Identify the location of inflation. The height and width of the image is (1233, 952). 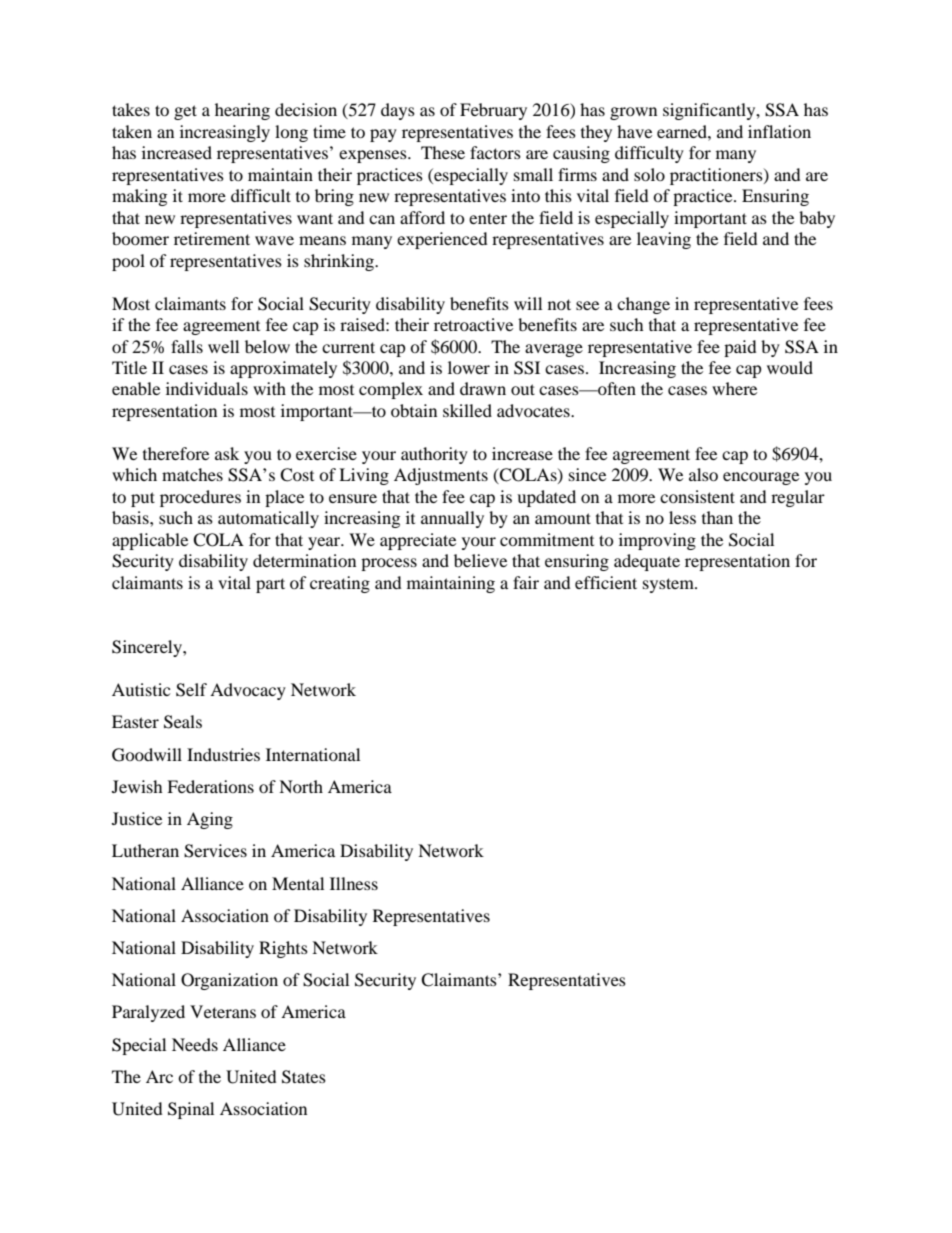
(779, 131).
